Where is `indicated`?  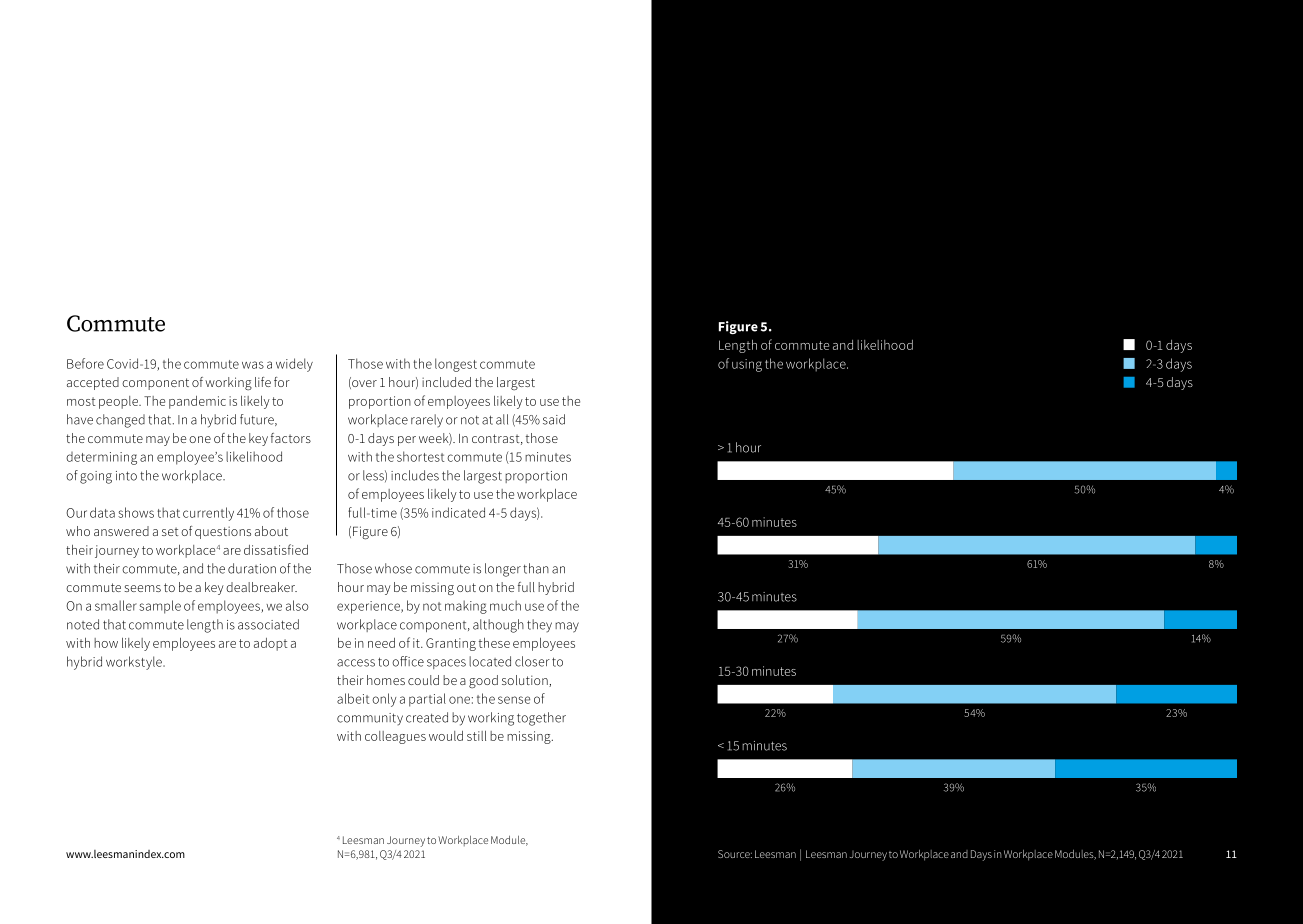 indicated is located at coordinates (458, 512).
